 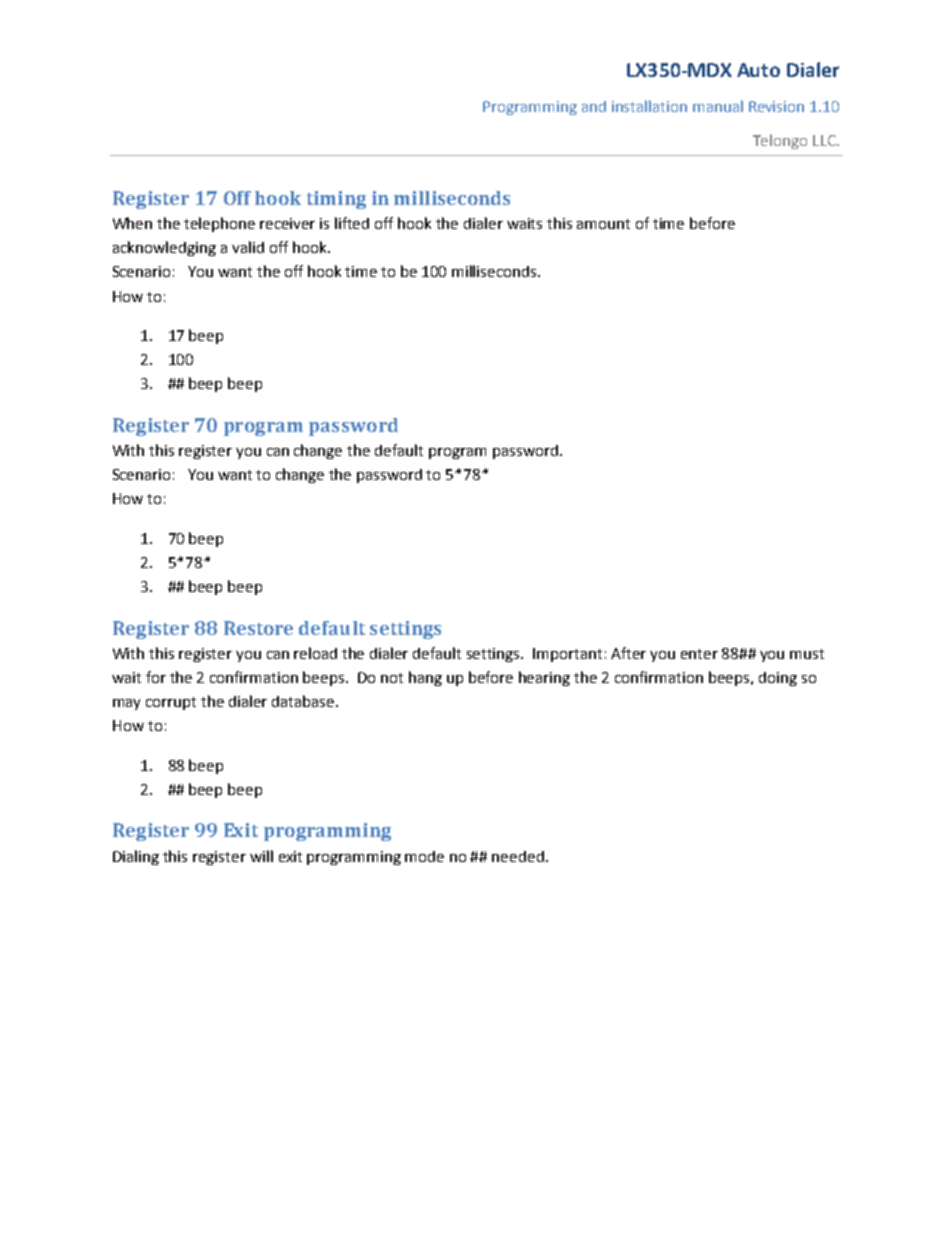 I want to click on After, so click(x=628, y=653).
